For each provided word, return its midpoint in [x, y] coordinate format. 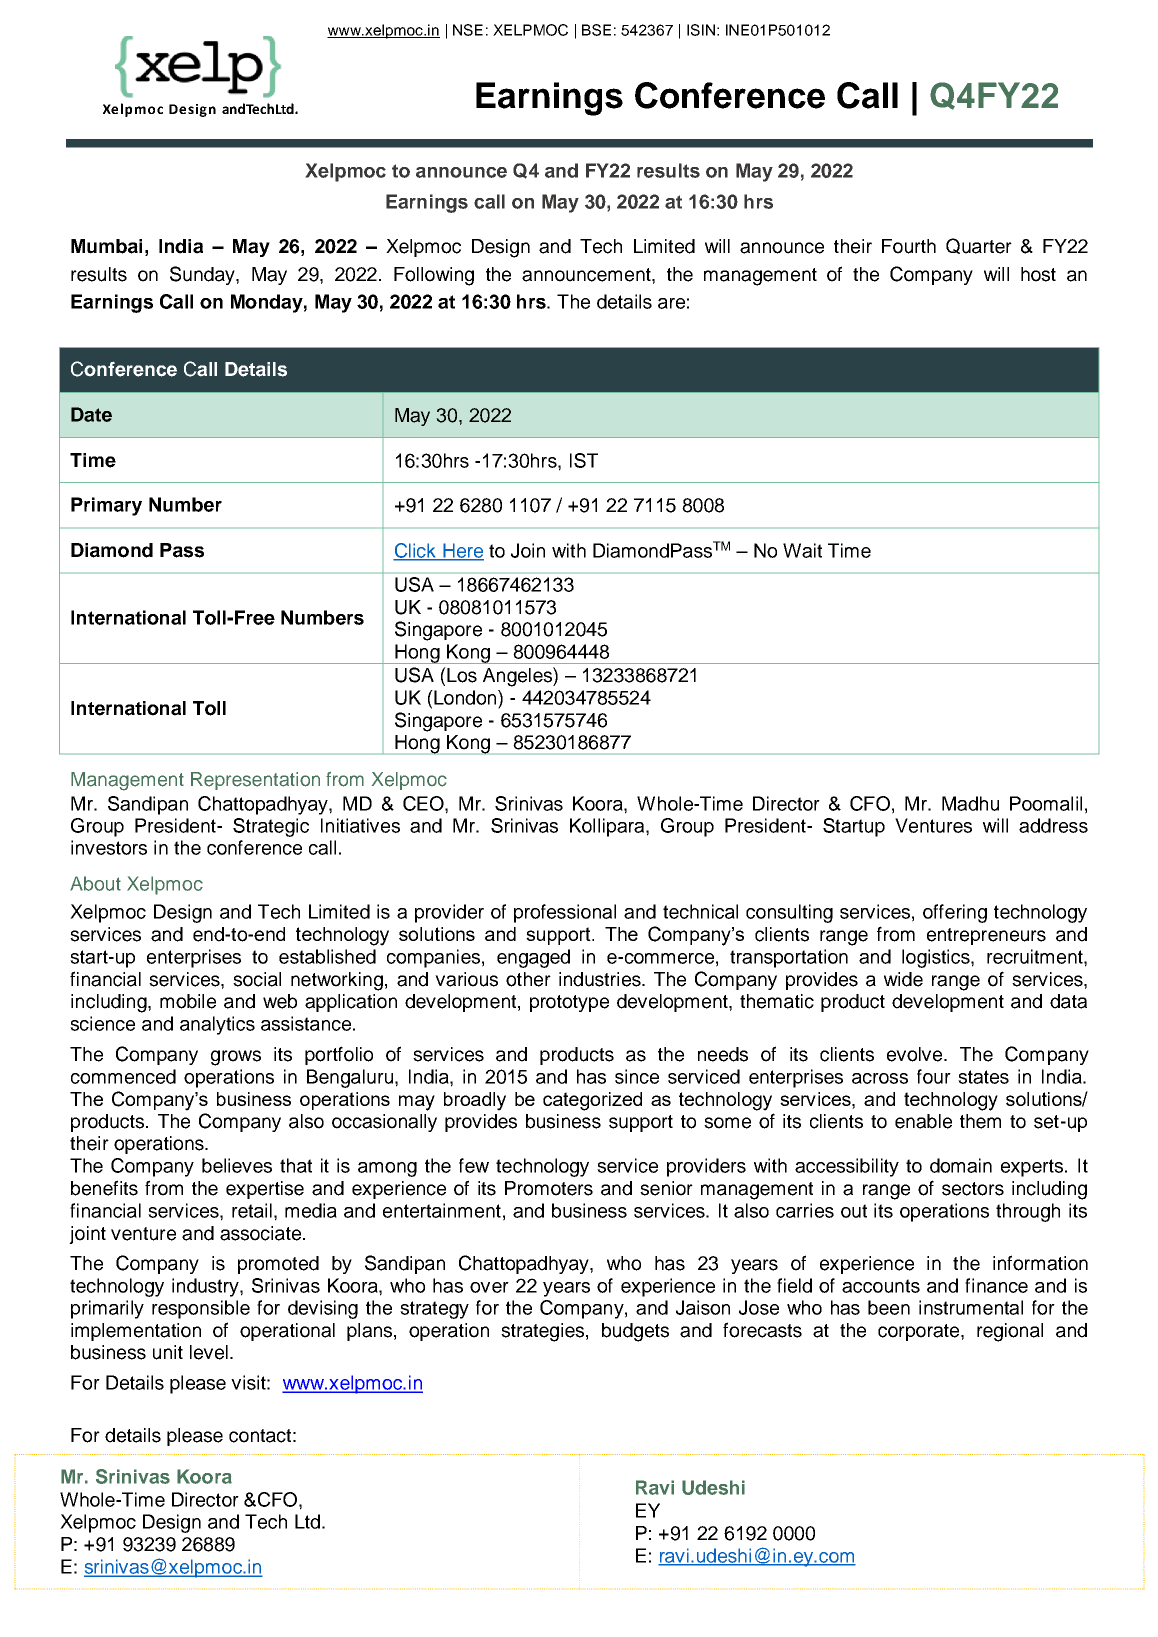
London [465, 697]
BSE [596, 30]
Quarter [979, 246]
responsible [201, 1309]
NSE [468, 30]
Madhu [970, 803]
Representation [255, 781]
